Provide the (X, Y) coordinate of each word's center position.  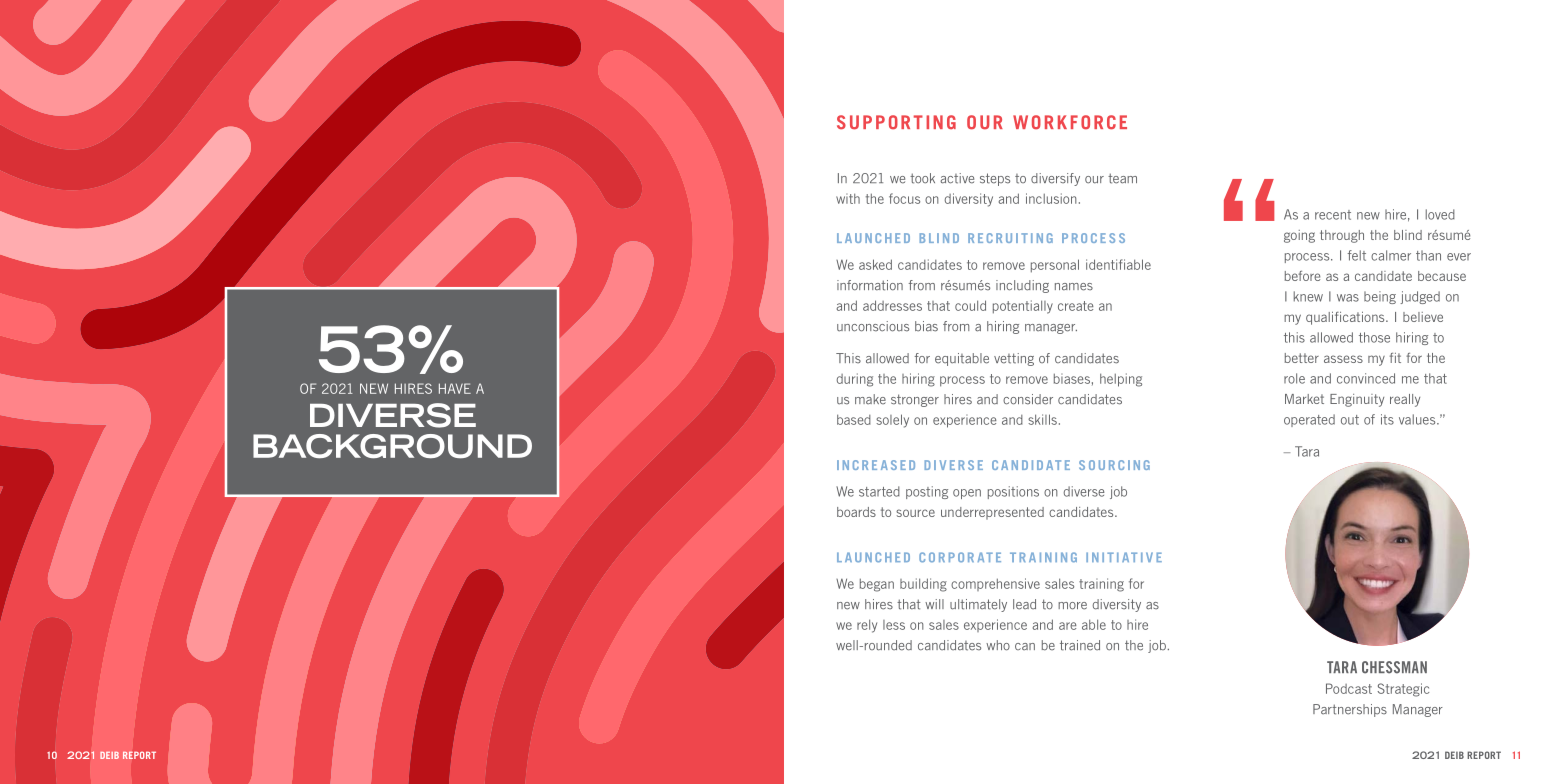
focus (904, 198)
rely (867, 626)
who (998, 645)
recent (1333, 215)
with (848, 198)
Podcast (1349, 688)
